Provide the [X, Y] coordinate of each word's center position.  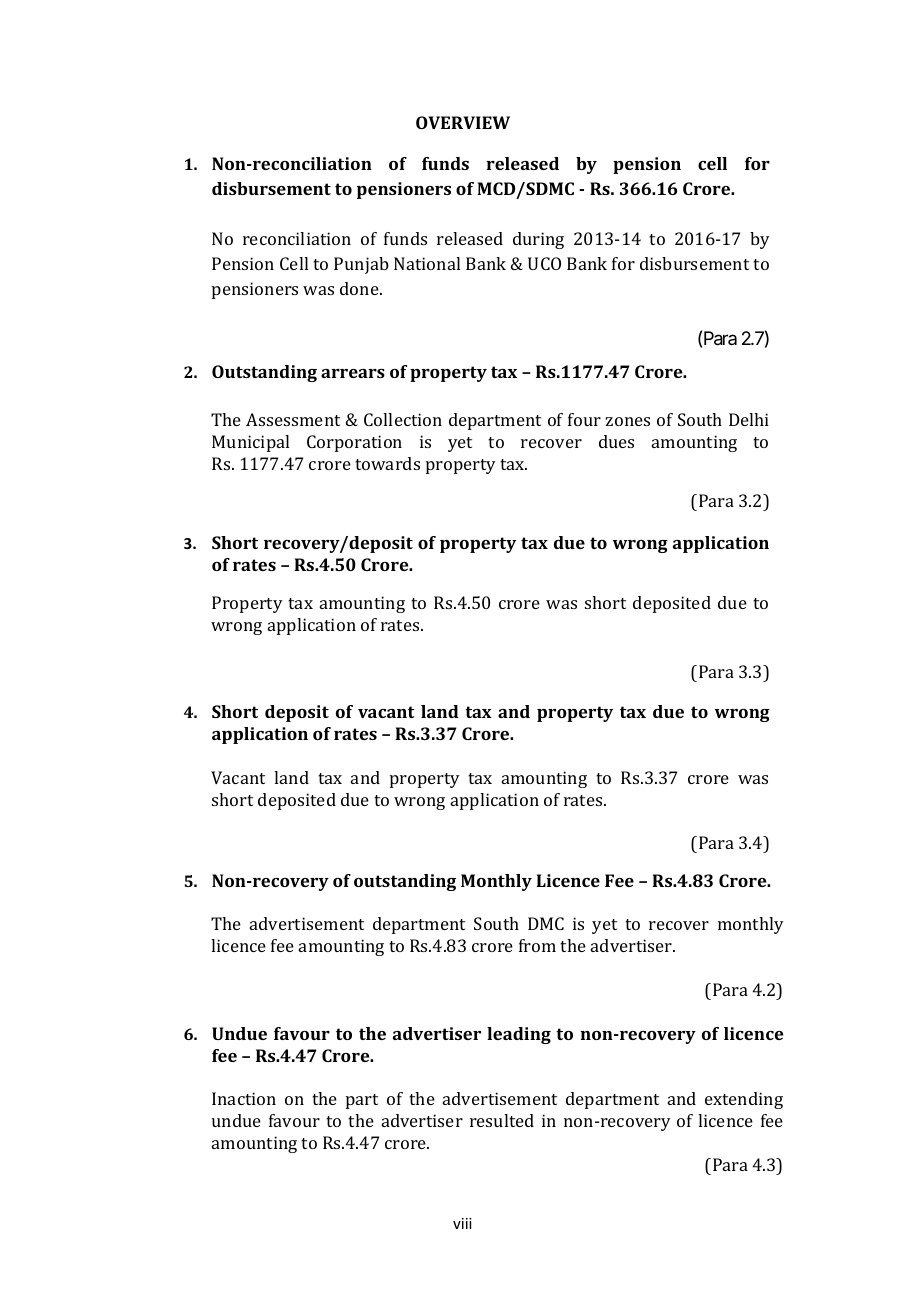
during [538, 240]
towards [387, 463]
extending [744, 1100]
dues [616, 441]
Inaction [244, 1098]
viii [462, 1223]
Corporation [354, 443]
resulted [502, 1120]
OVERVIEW [463, 122]
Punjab [361, 265]
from [537, 945]
